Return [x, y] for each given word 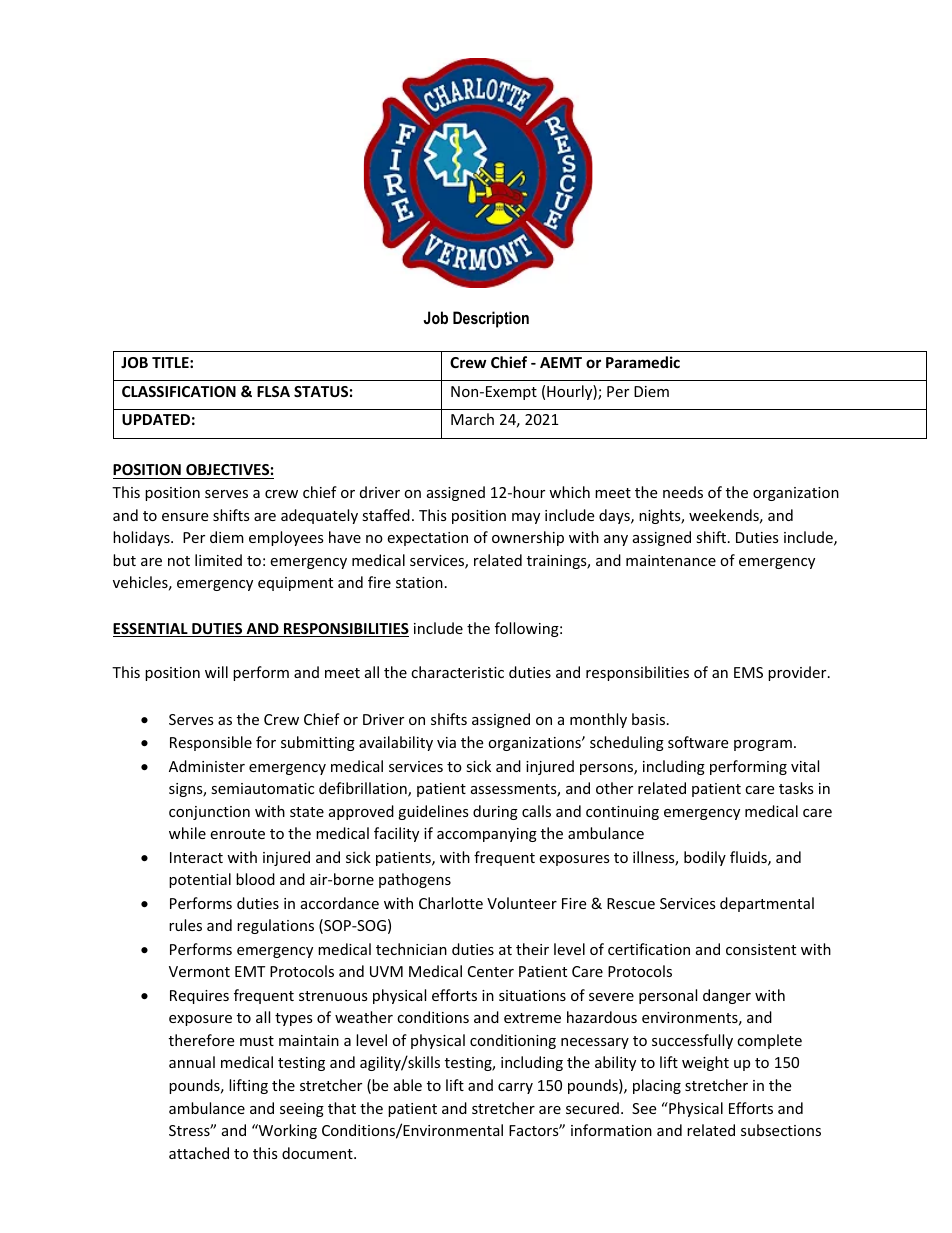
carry [515, 1088]
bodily [705, 858]
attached [199, 1153]
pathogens [415, 880]
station [419, 582]
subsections [781, 1130]
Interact [196, 857]
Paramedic [643, 362]
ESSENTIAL [151, 630]
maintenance [671, 560]
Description [491, 319]
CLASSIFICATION [179, 391]
